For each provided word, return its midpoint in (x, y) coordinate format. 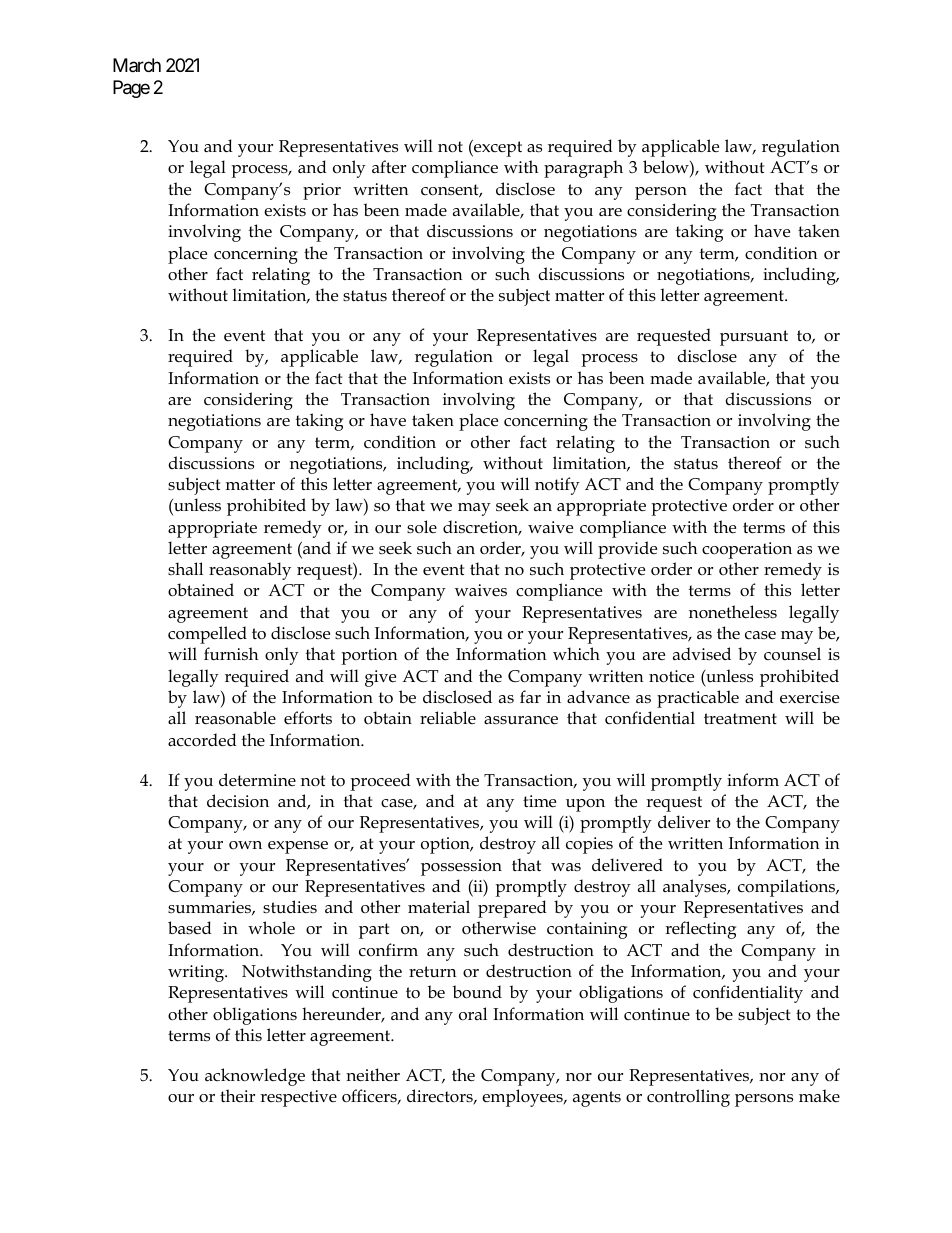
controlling (688, 1098)
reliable (448, 717)
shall (185, 568)
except (497, 148)
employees (523, 1098)
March (137, 65)
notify (557, 486)
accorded (202, 740)
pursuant (754, 338)
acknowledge (255, 1077)
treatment (740, 718)
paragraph (583, 169)
